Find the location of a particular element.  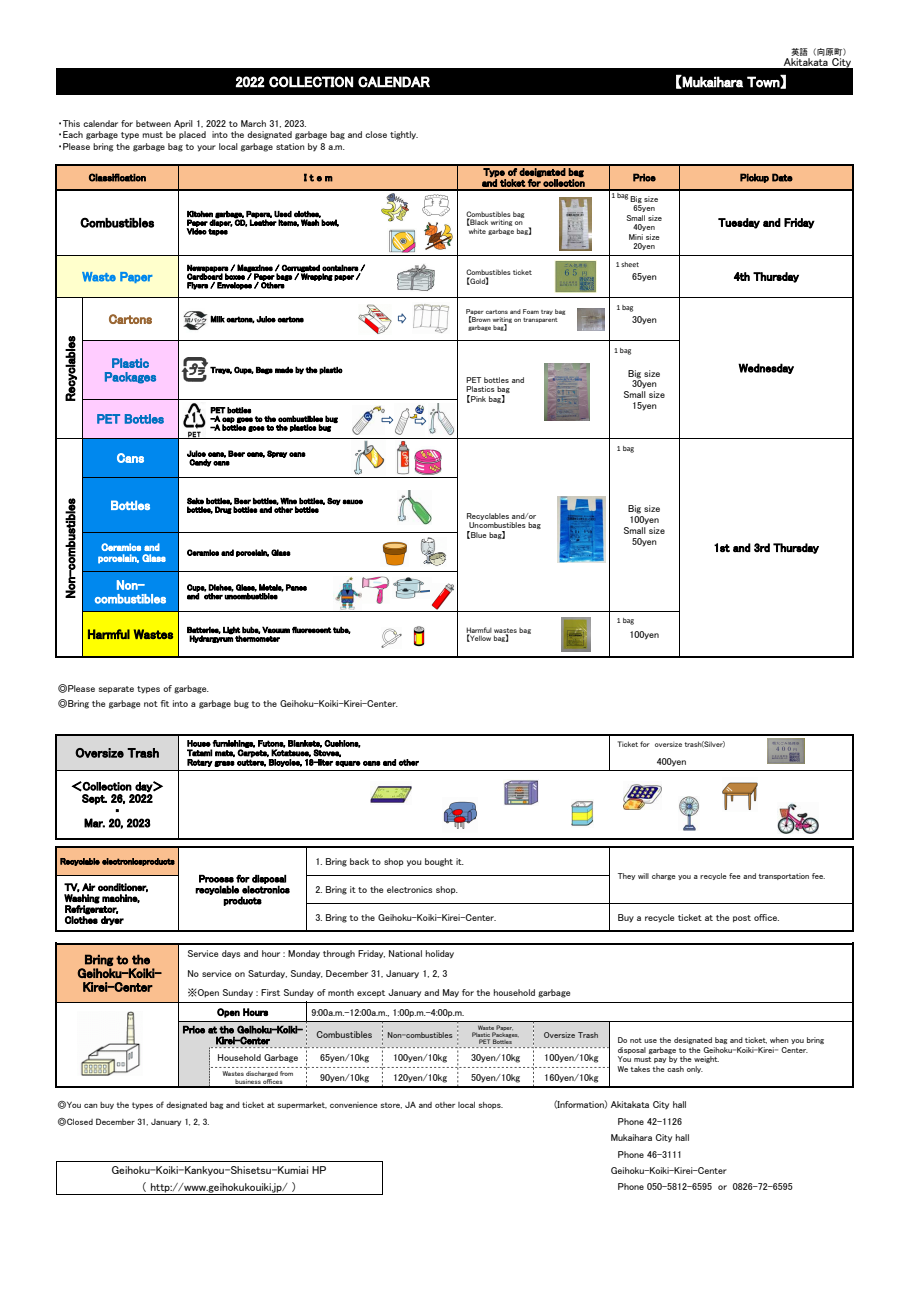

Wednesday is located at coordinates (766, 368).
